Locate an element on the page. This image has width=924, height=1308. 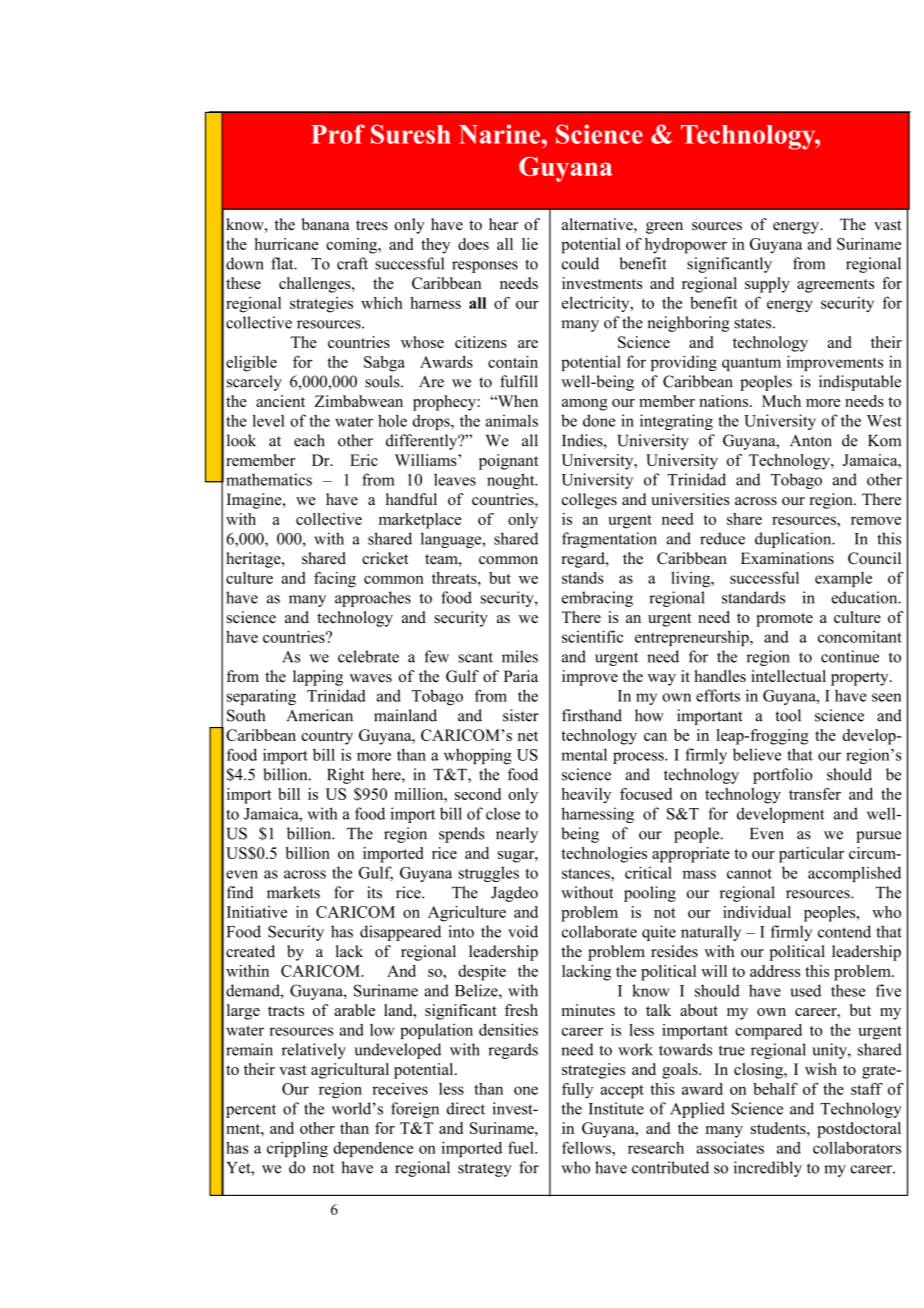
hear is located at coordinates (503, 224).
